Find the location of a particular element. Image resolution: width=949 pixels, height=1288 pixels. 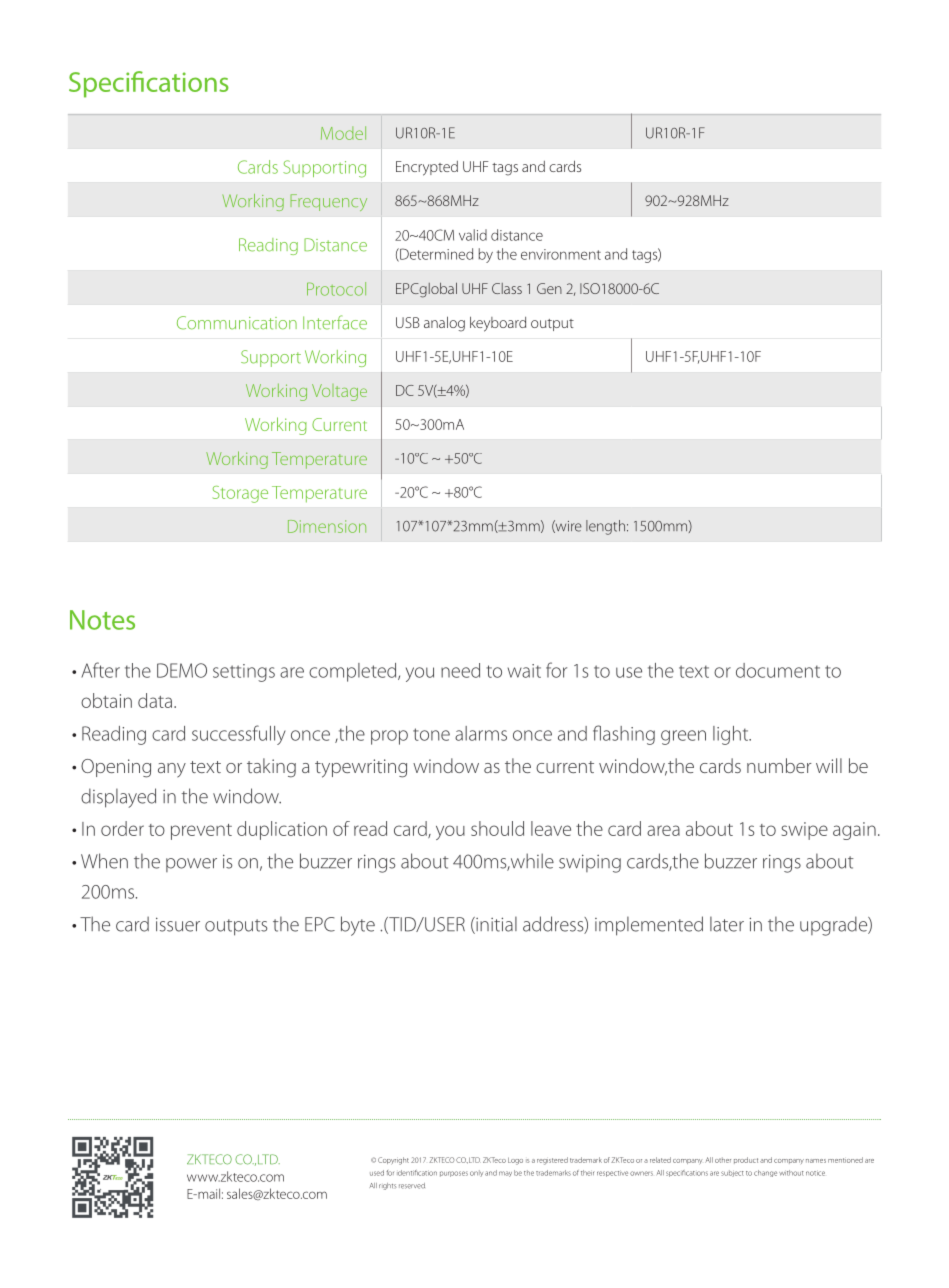

used is located at coordinates (377, 1173).
